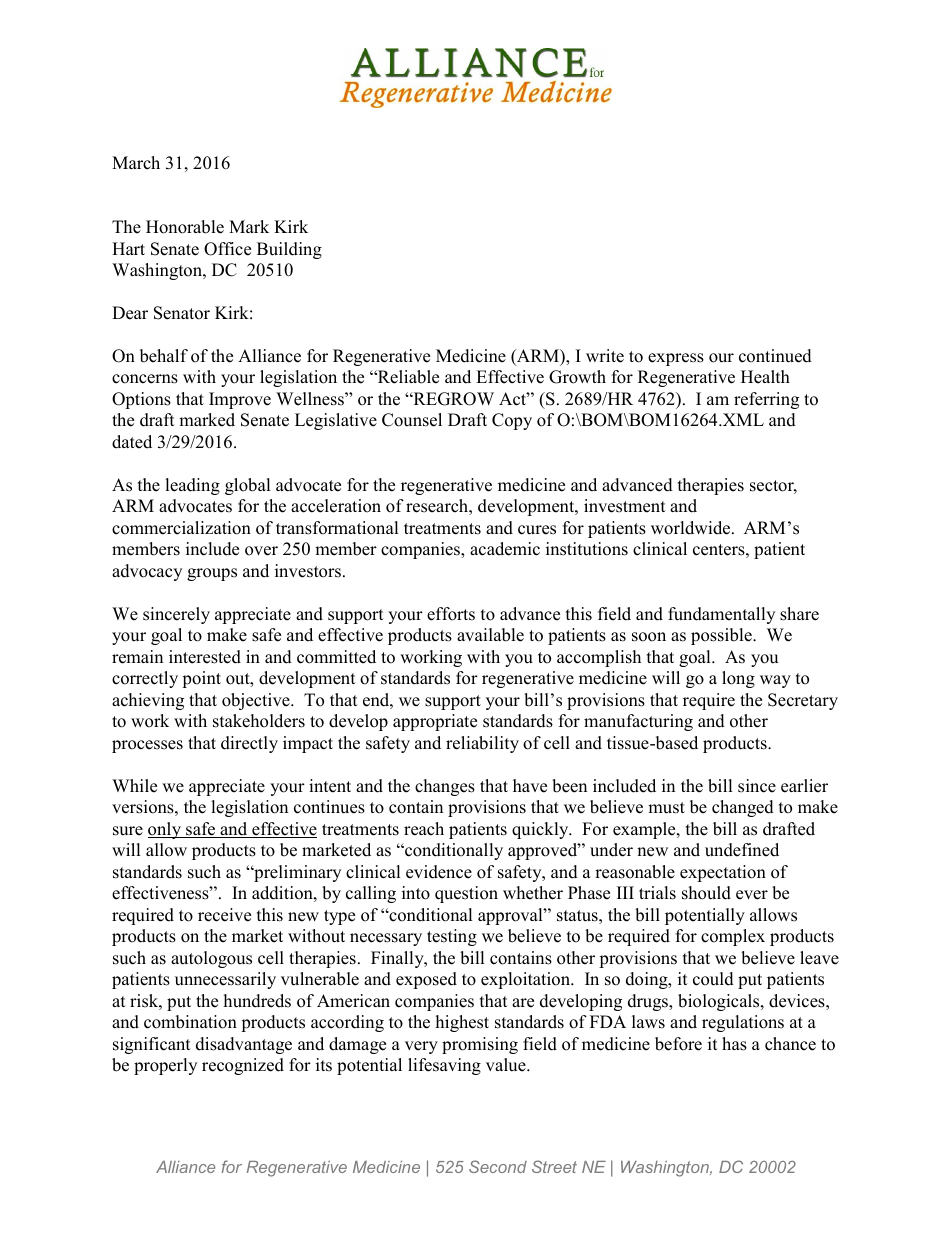  I want to click on recognized, so click(243, 1066).
